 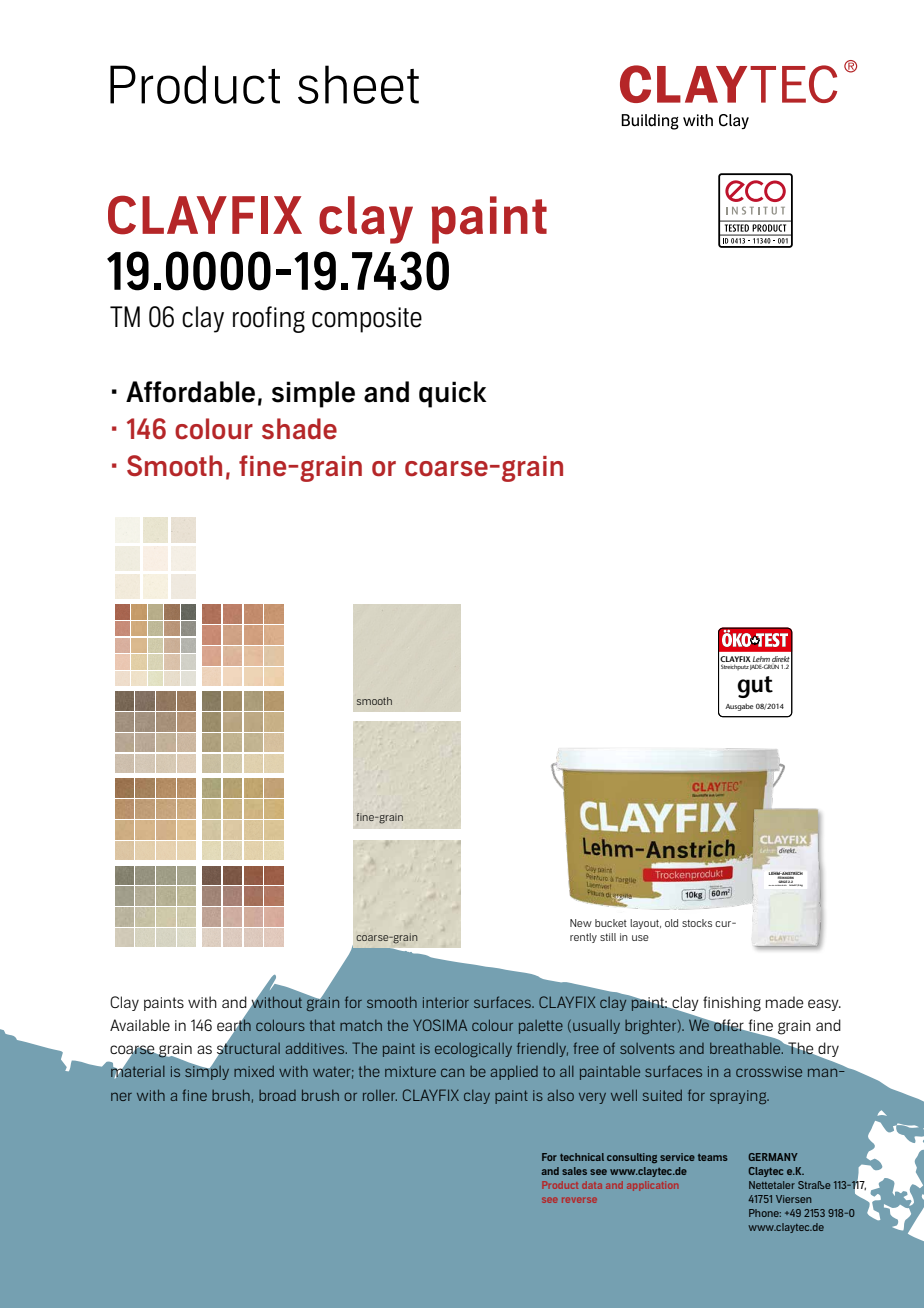 I want to click on sales, so click(x=574, y=1171).
